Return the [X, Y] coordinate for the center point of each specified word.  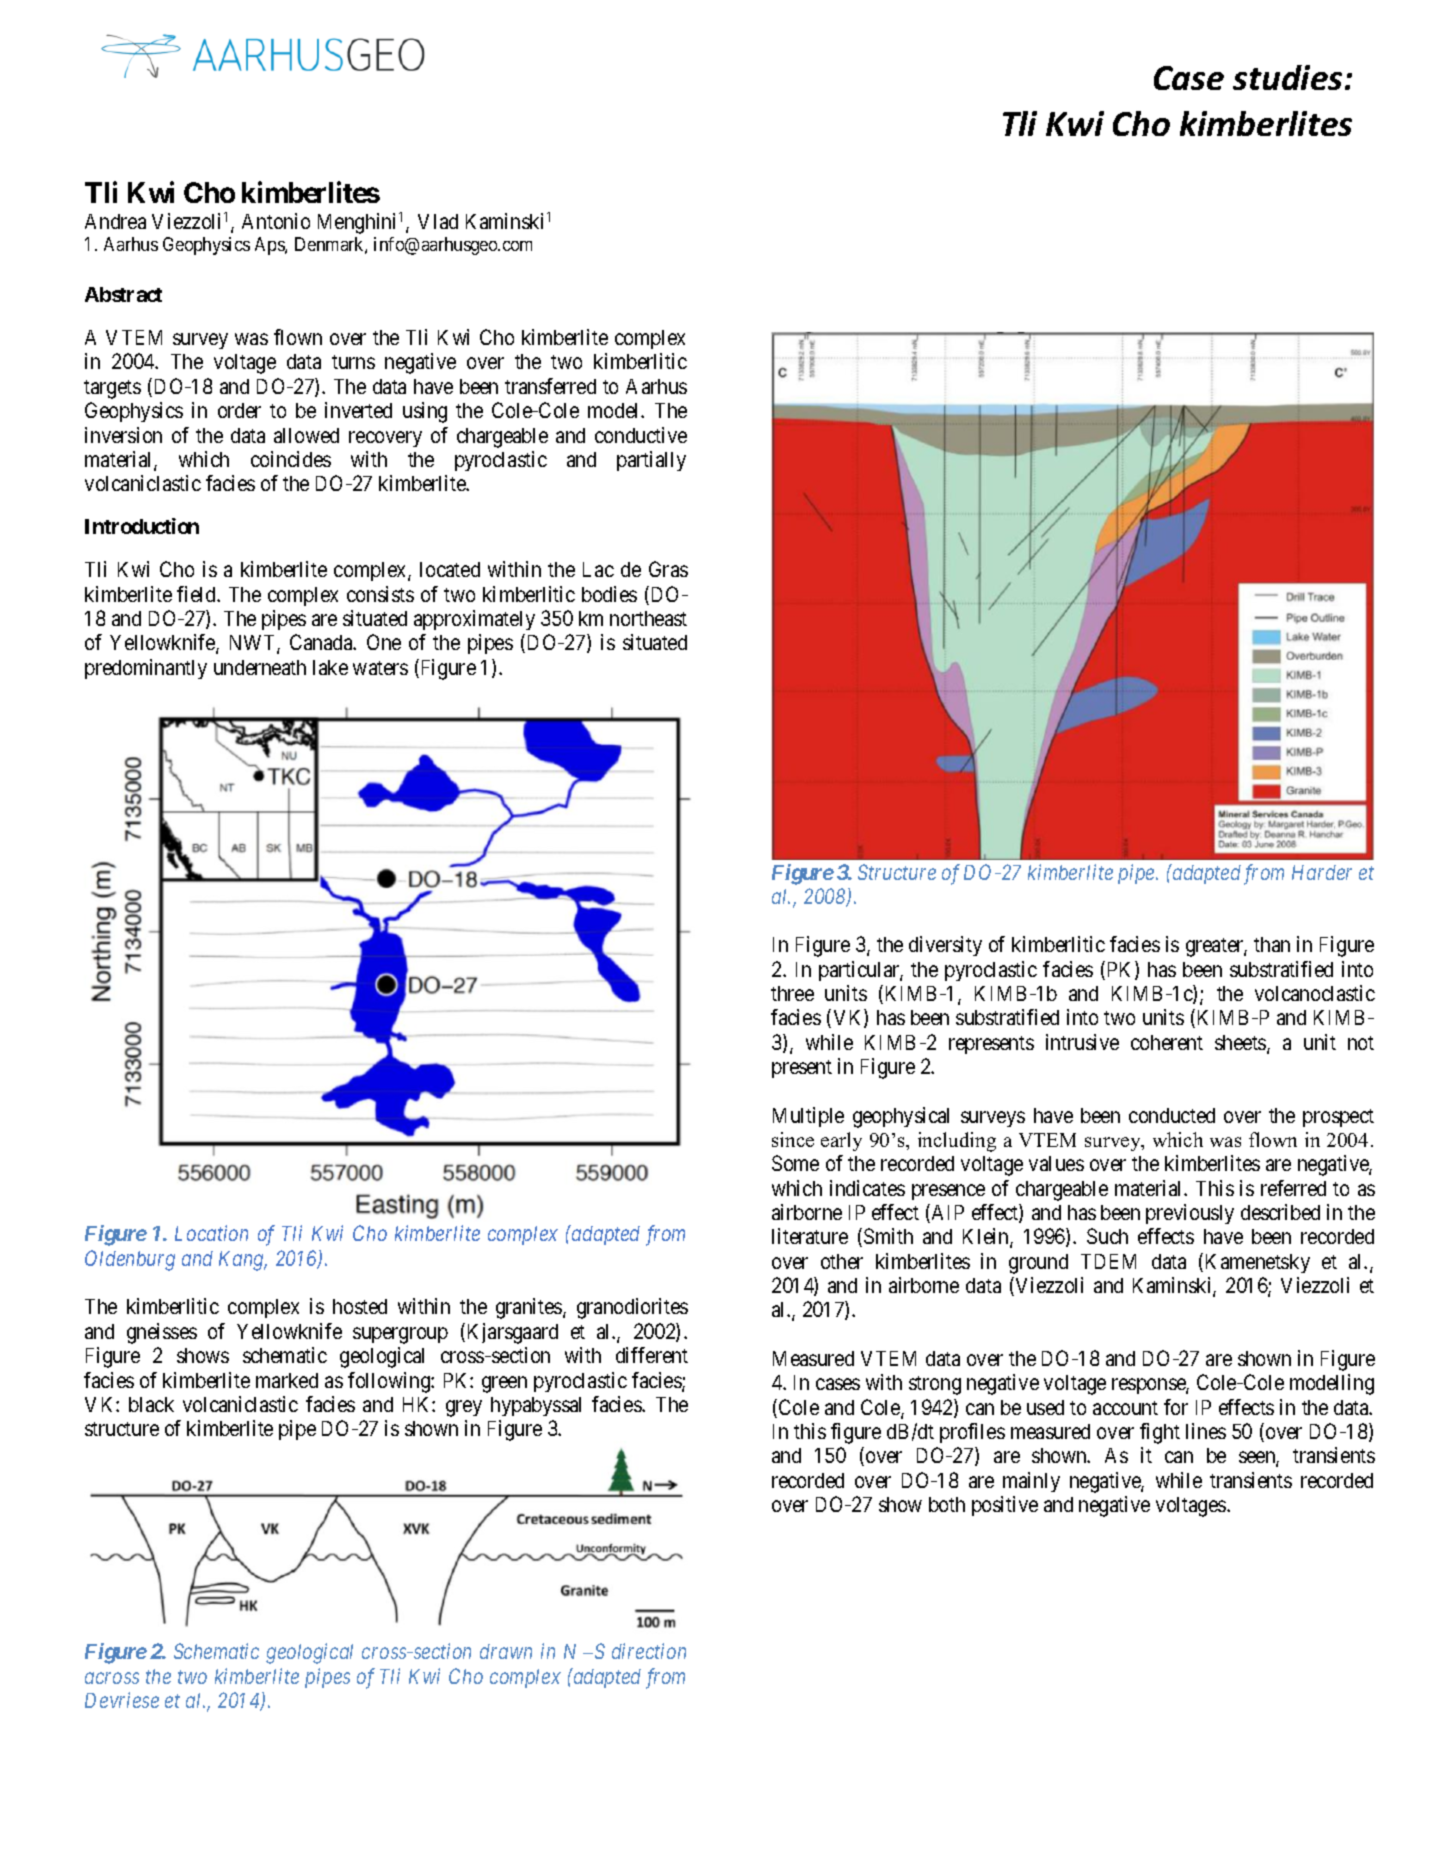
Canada [322, 642]
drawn [506, 1651]
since [793, 1139]
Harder [1322, 872]
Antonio [276, 221]
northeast [648, 618]
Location [211, 1233]
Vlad [438, 221]
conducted [1172, 1115]
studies [1287, 77]
